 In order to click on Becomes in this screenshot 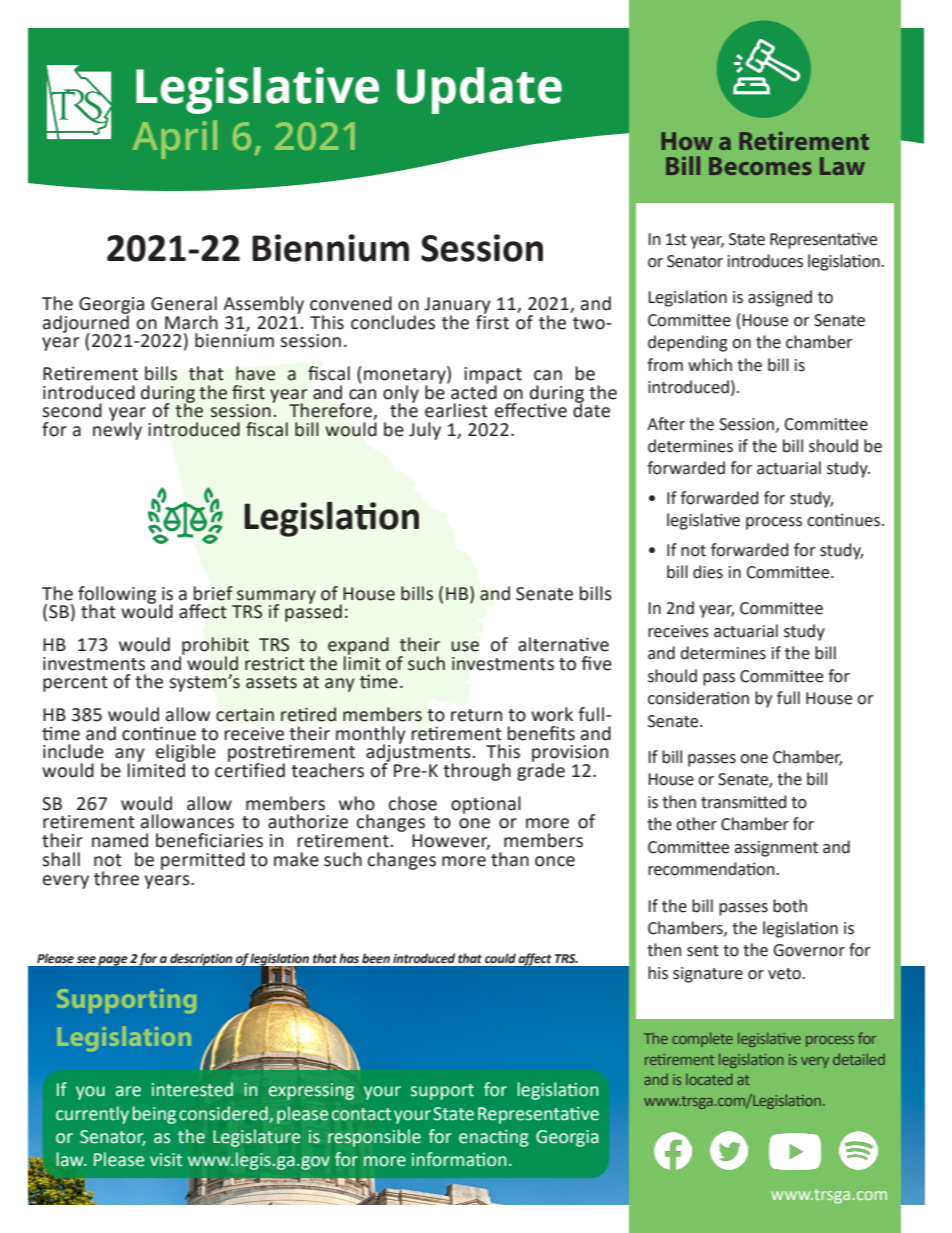, I will do `click(760, 166)`.
